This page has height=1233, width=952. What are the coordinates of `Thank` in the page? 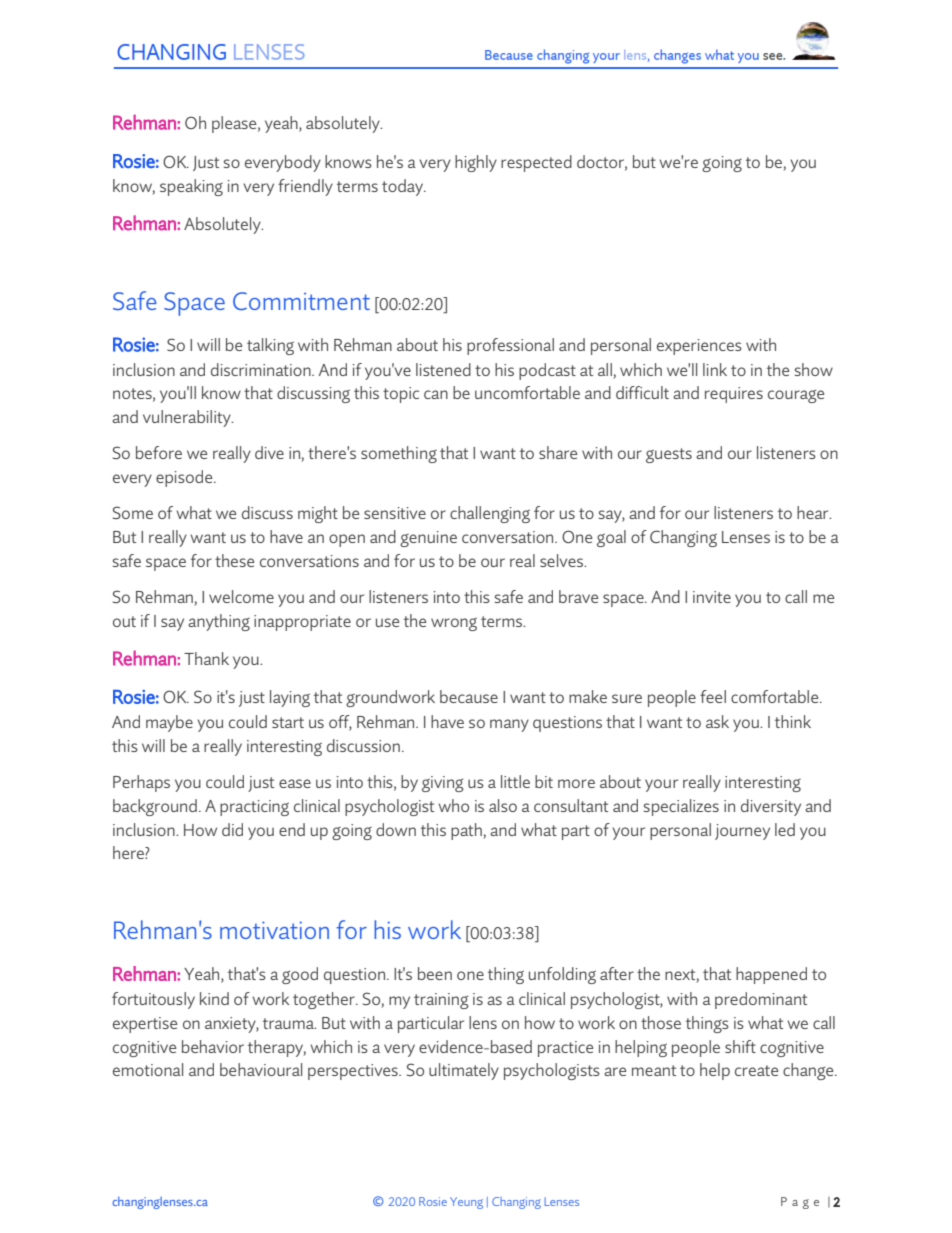 It's located at (206, 658).
